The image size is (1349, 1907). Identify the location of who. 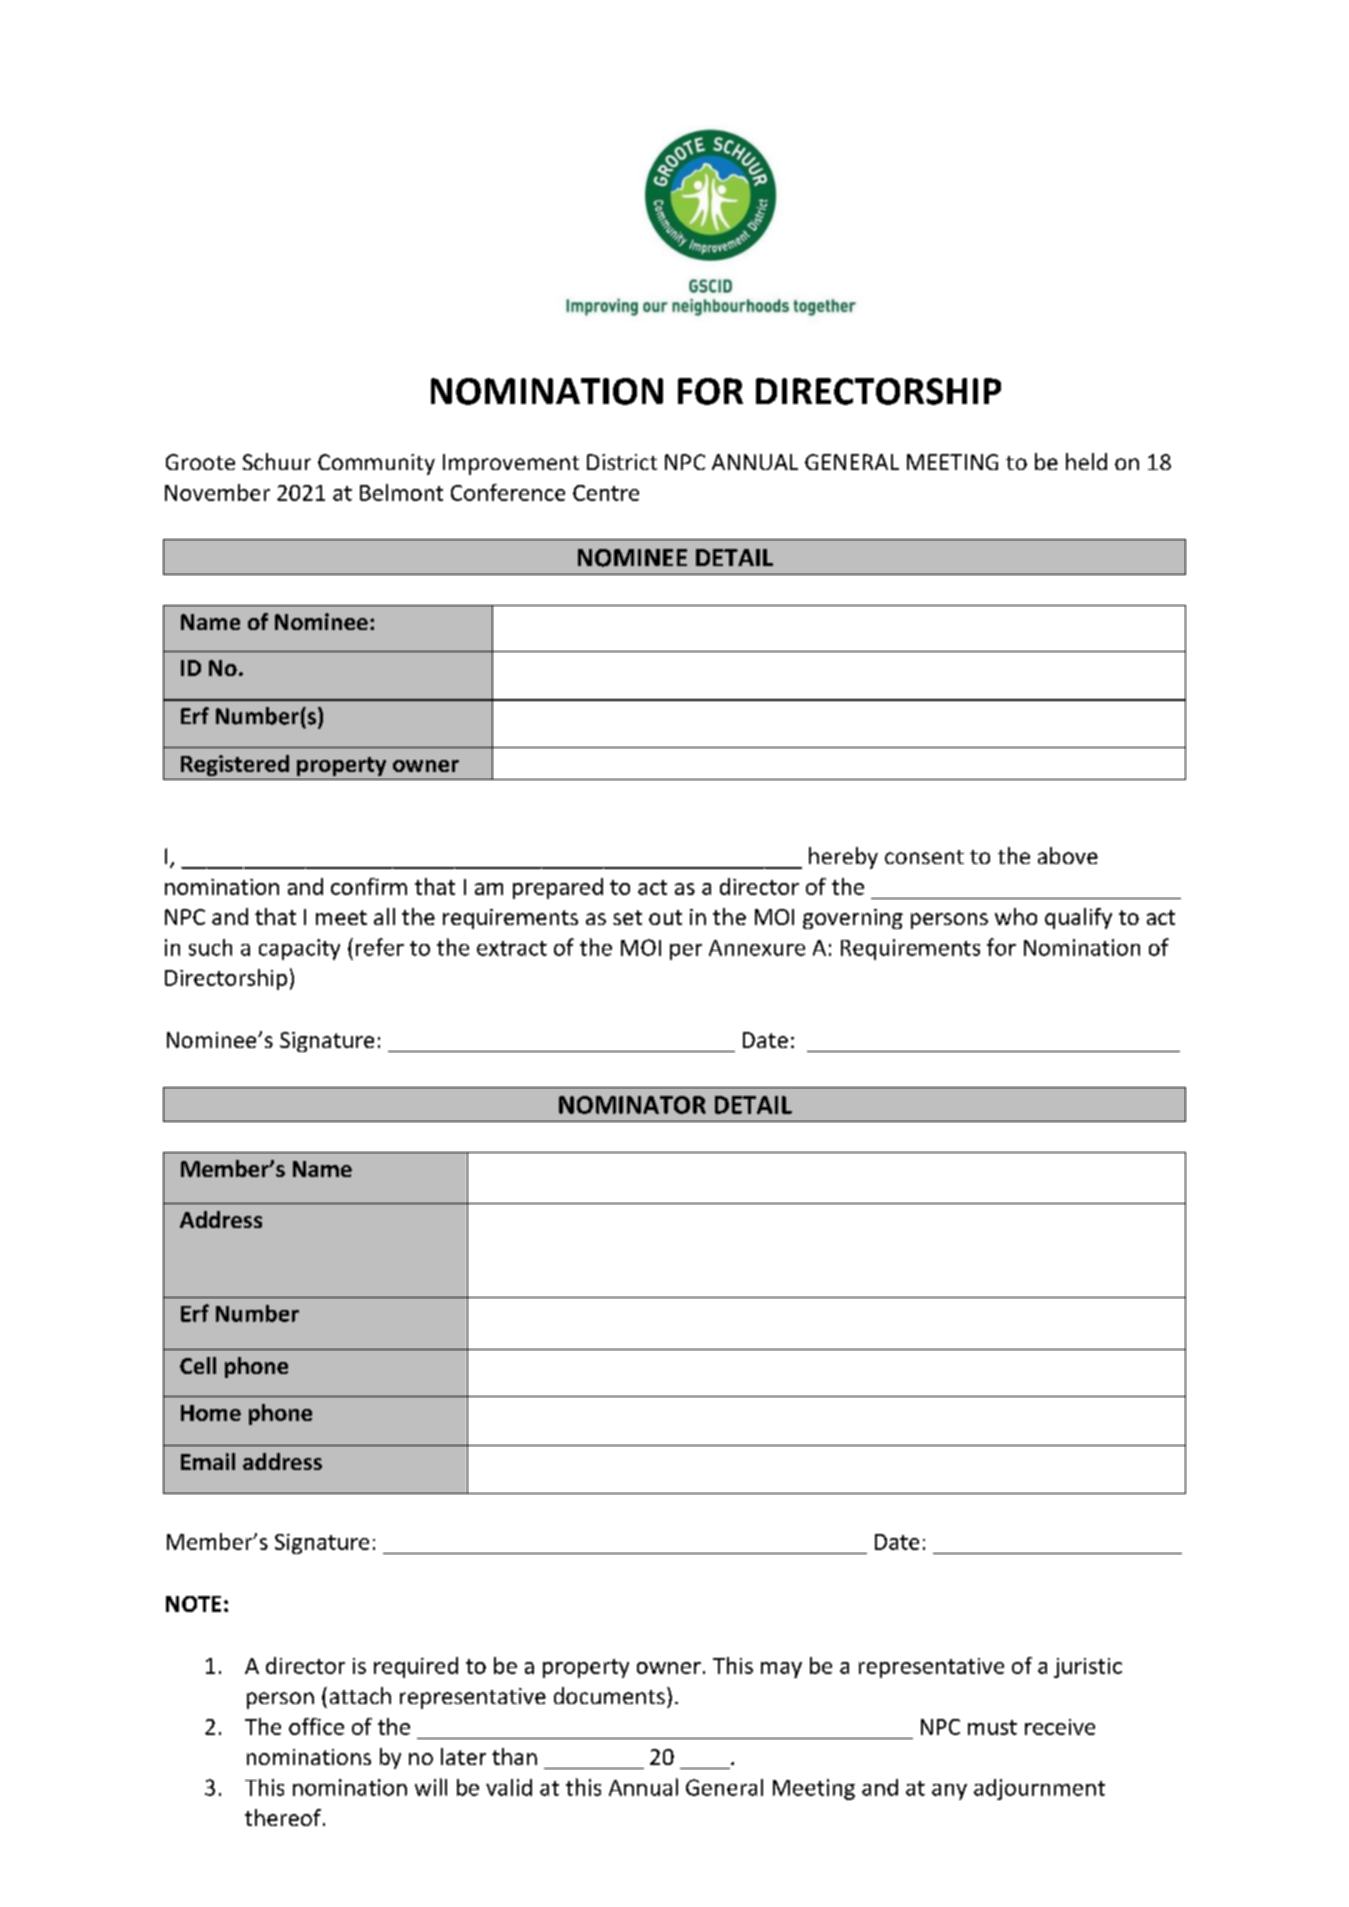
(1016, 916).
